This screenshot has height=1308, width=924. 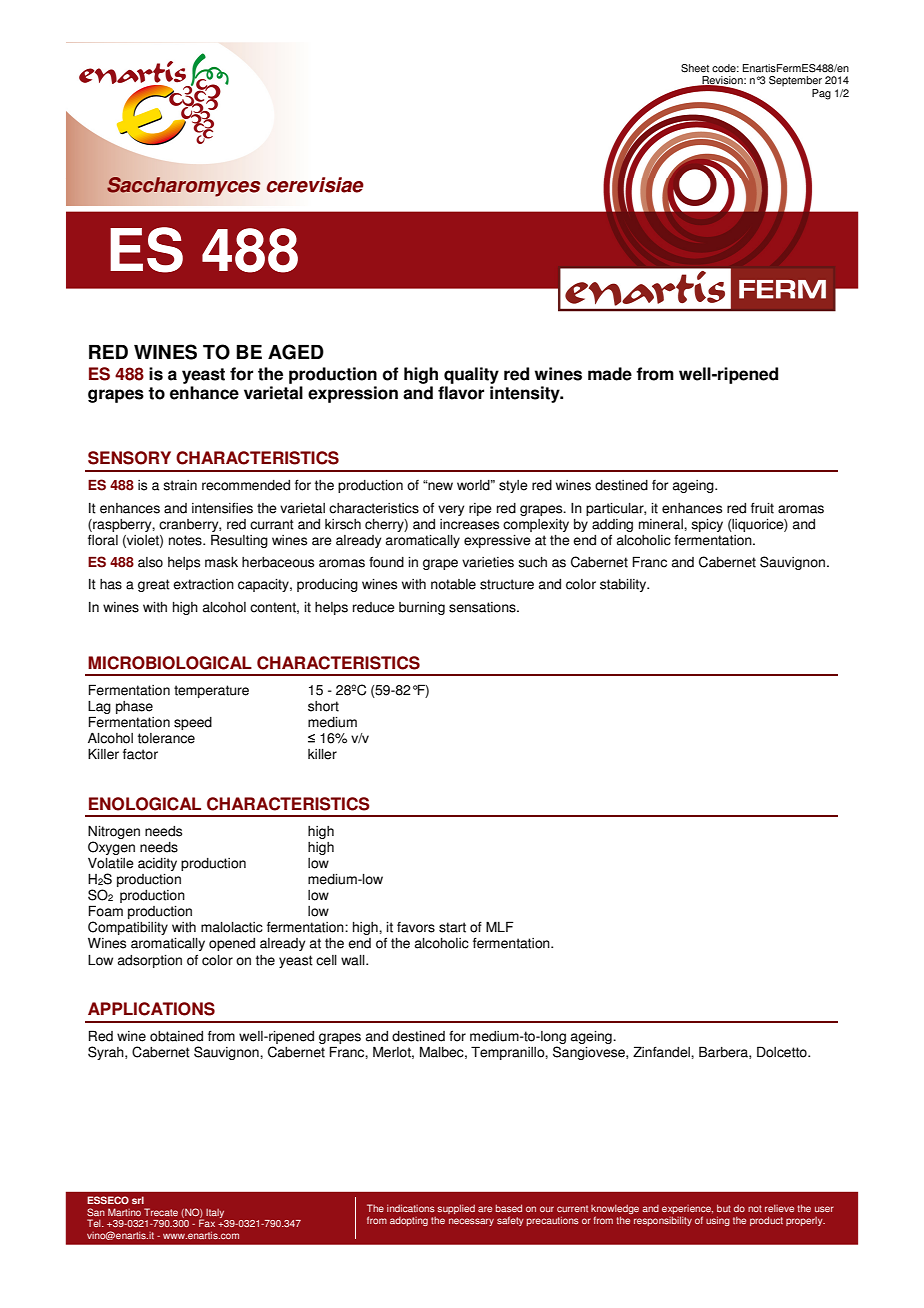 What do you see at coordinates (456, 1209) in the screenshot?
I see `supplied` at bounding box center [456, 1209].
